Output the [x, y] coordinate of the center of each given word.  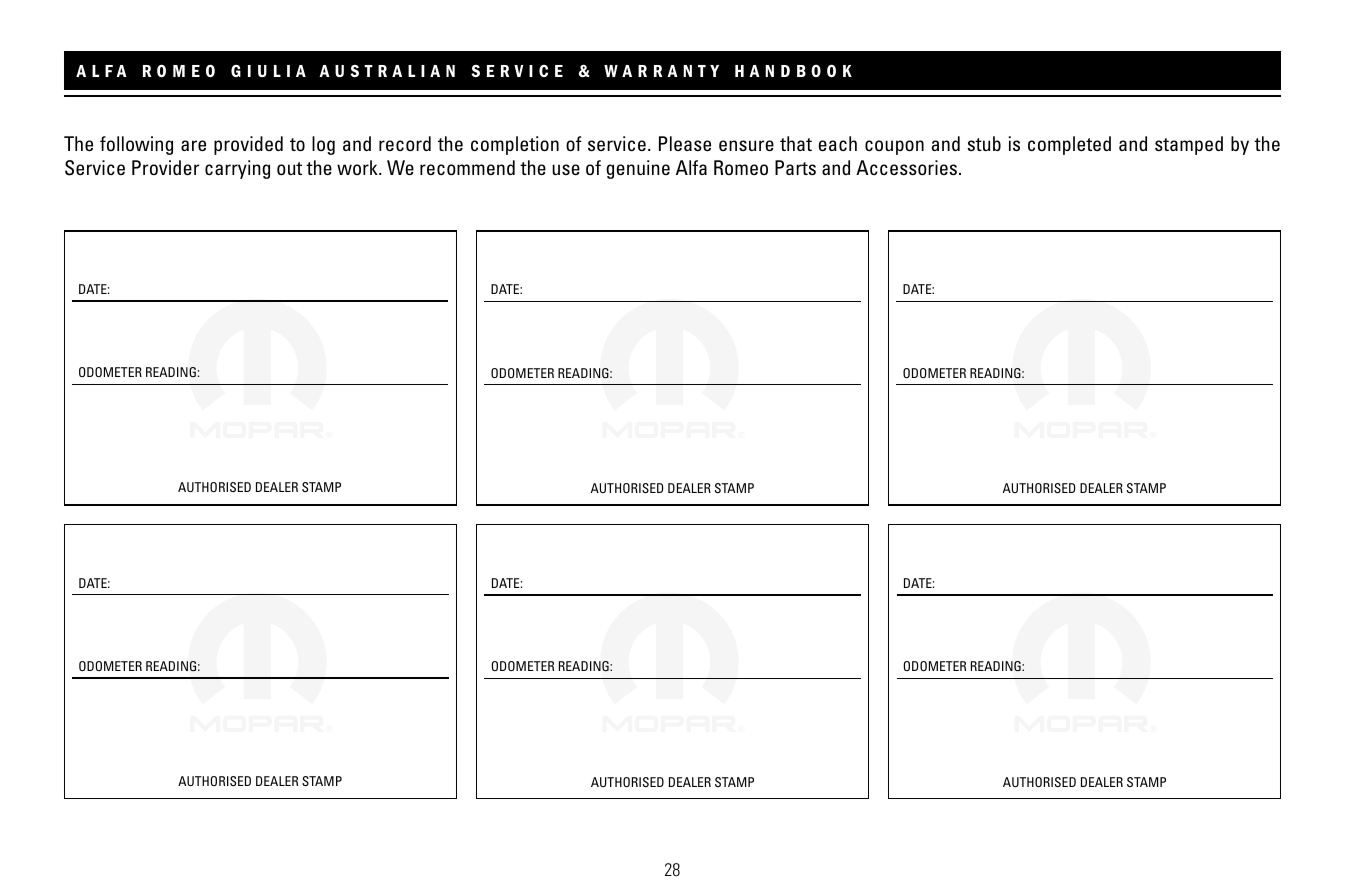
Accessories [908, 167]
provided [248, 145]
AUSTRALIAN [387, 71]
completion [515, 145]
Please [685, 143]
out [289, 168]
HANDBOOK [793, 70]
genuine [638, 169]
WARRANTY [661, 71]
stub [984, 143]
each [838, 143]
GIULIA [268, 71]
